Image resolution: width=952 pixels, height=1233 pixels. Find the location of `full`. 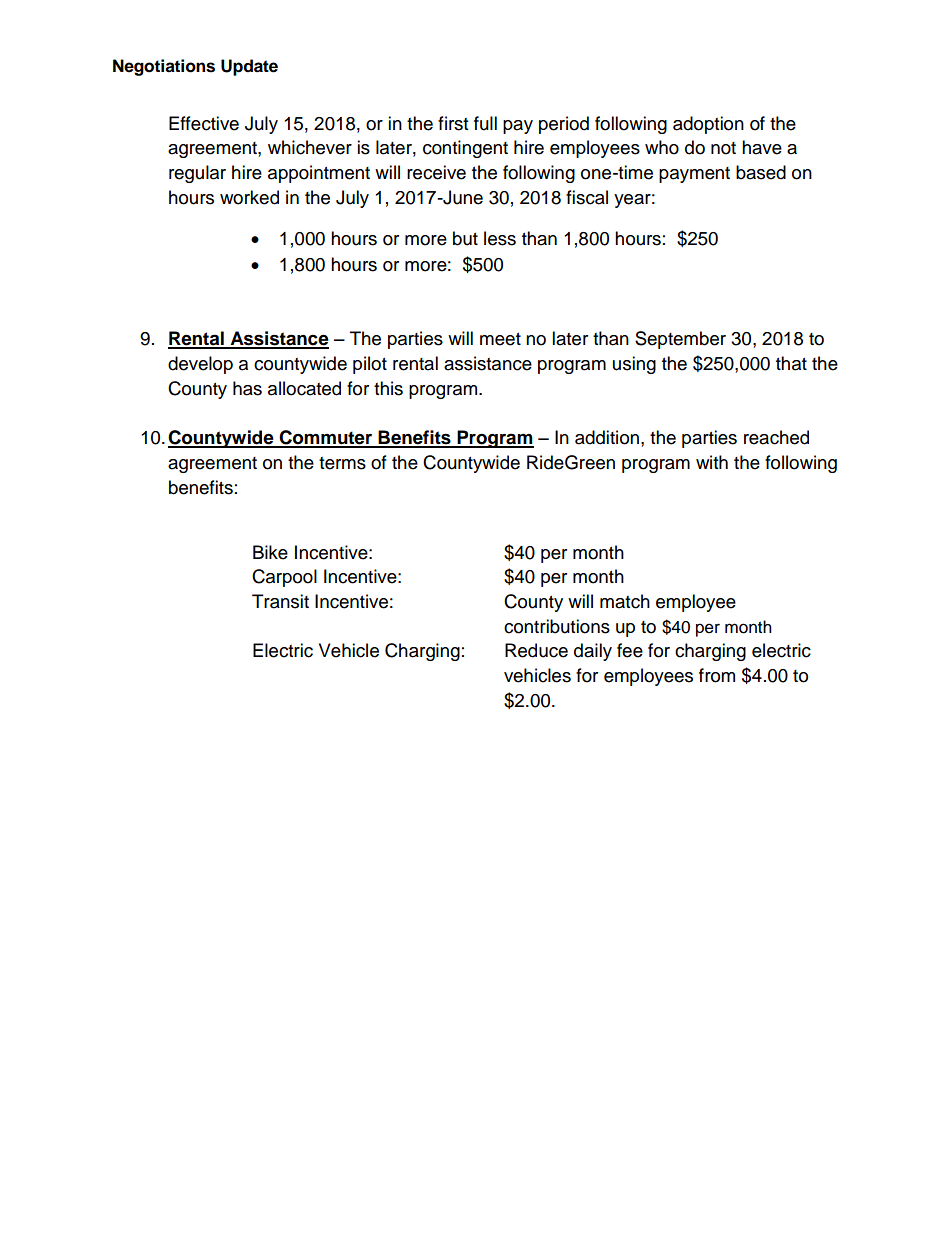

full is located at coordinates (485, 123).
